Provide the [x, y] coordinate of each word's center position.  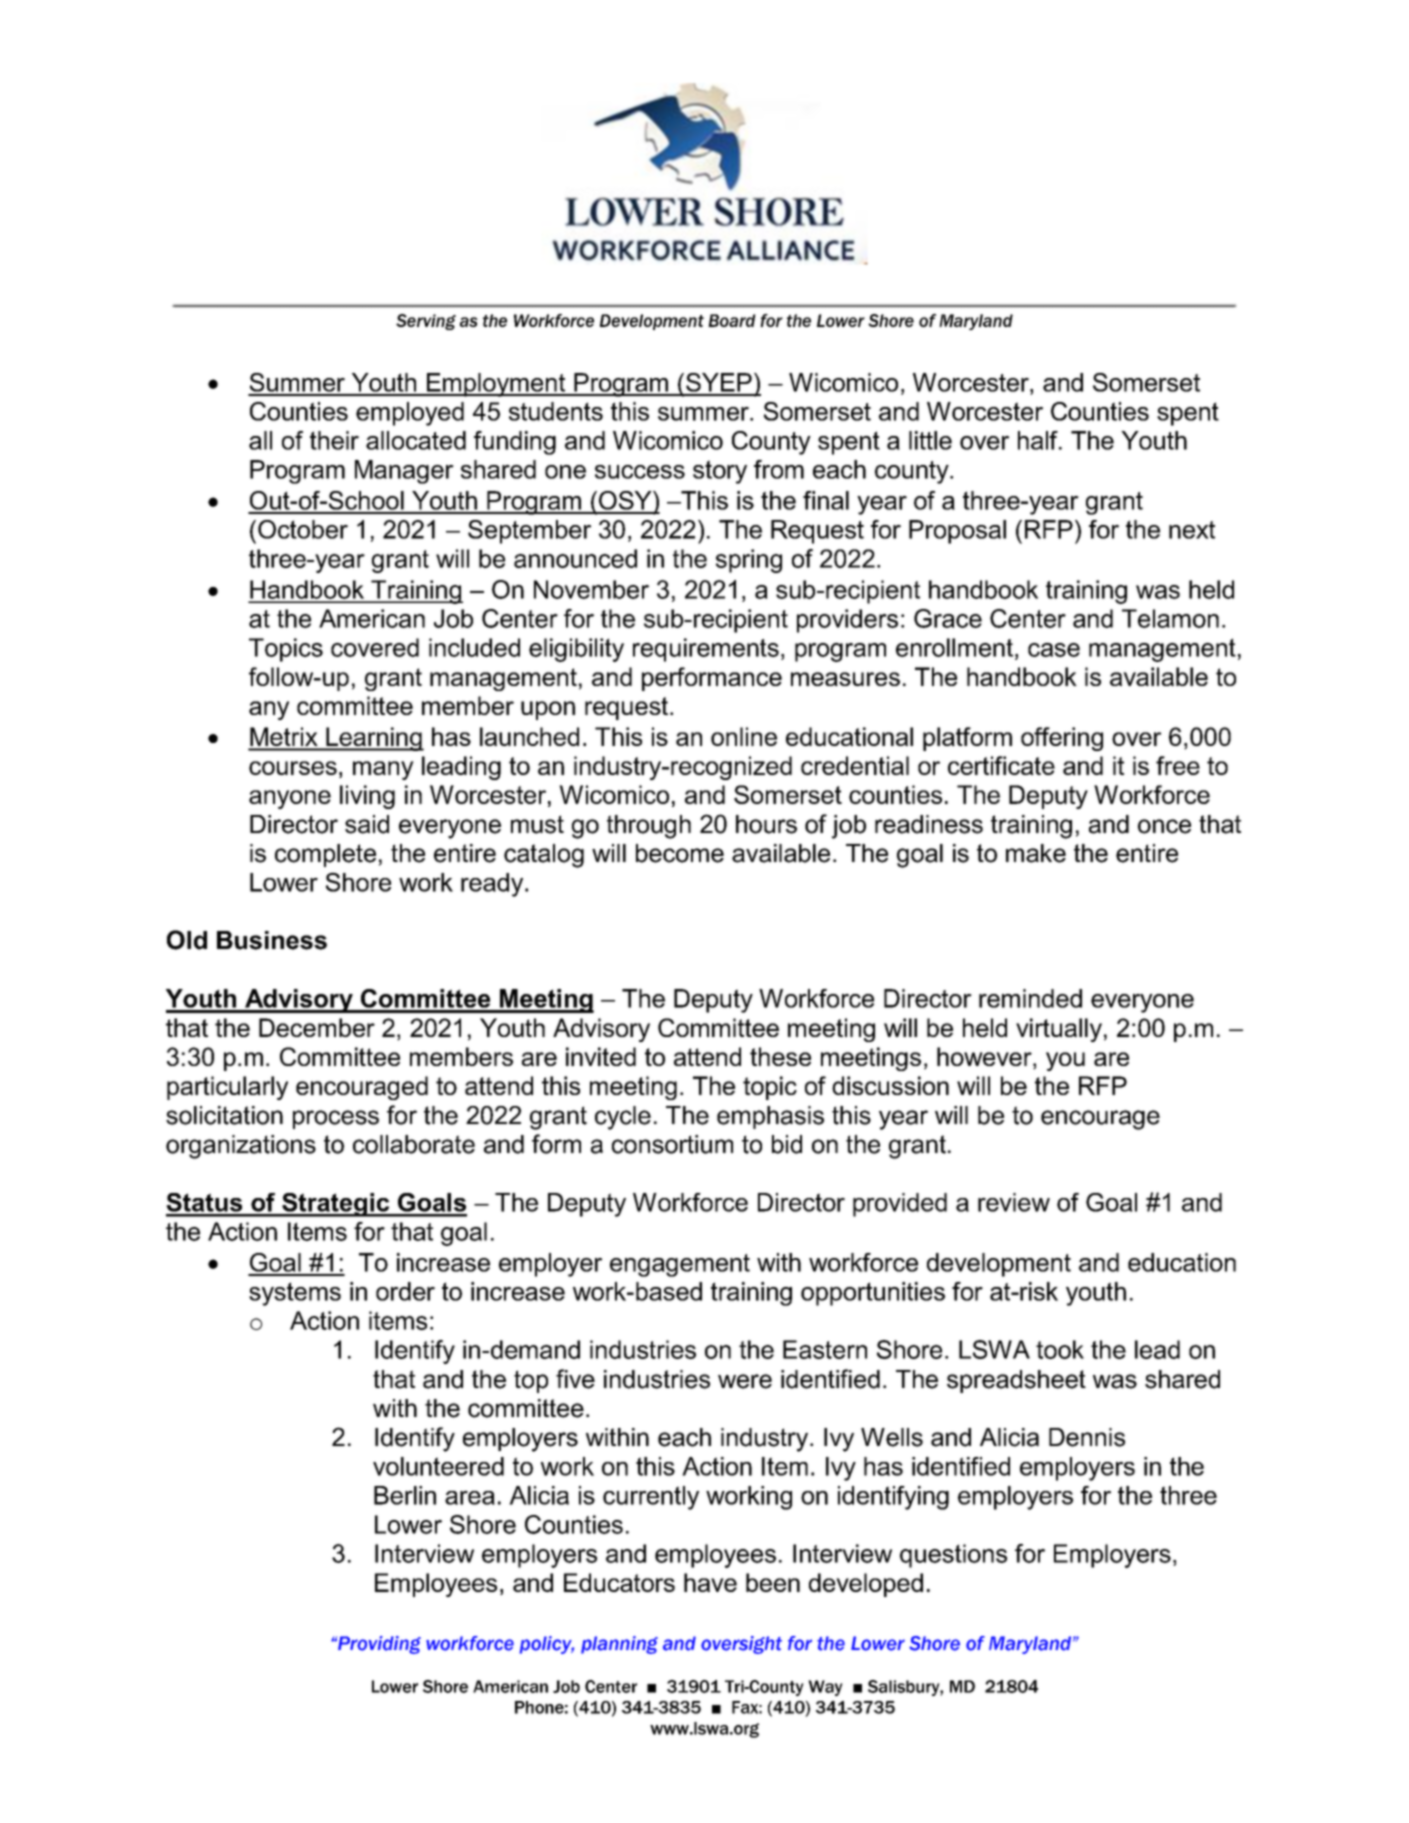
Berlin [405, 1495]
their [334, 440]
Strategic [336, 1205]
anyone [290, 799]
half [1039, 440]
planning [619, 1645]
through [649, 827]
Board [732, 320]
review [1014, 1202]
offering [1062, 739]
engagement [680, 1265]
